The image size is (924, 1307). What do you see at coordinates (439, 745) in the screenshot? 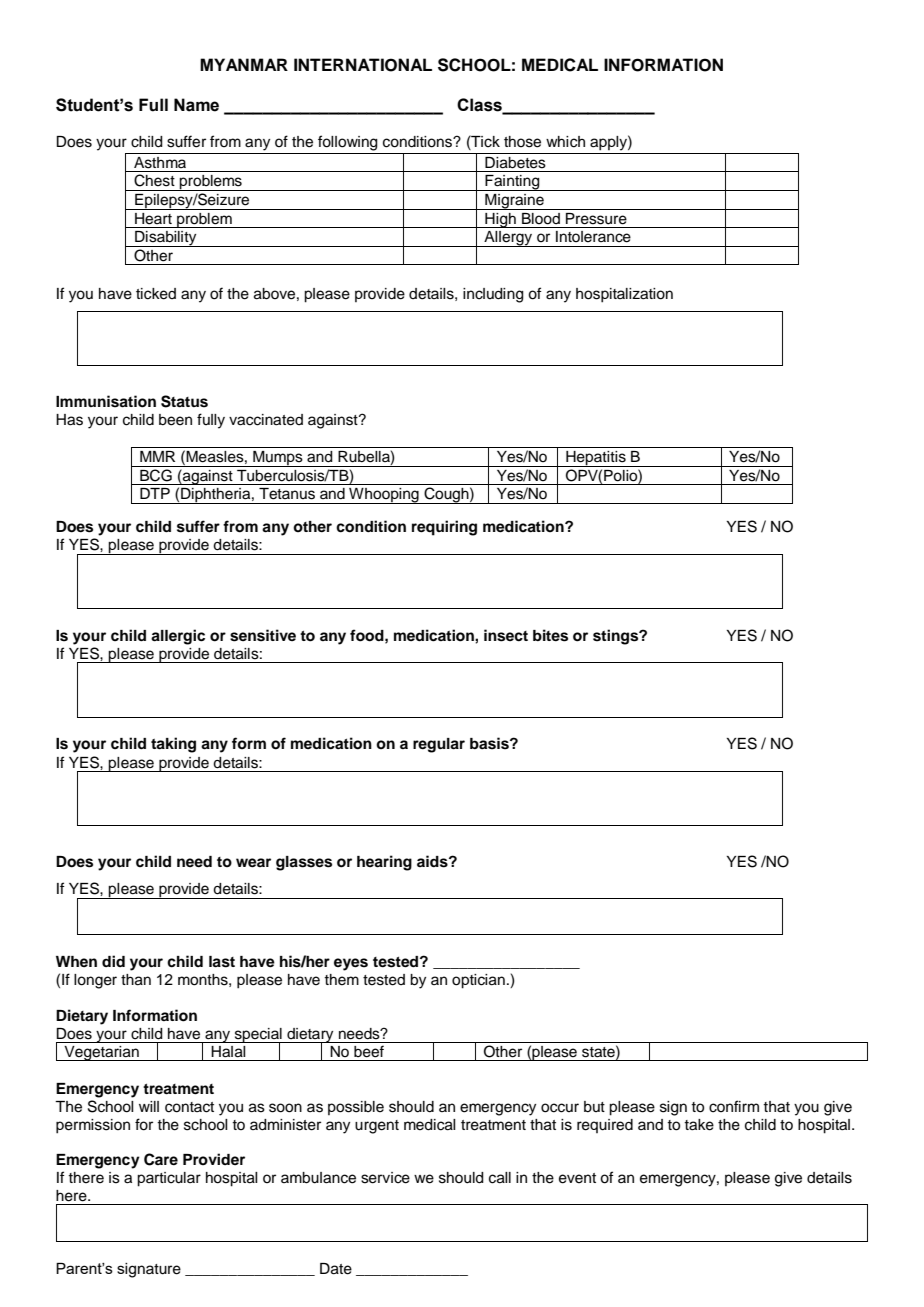
I see `regular` at bounding box center [439, 745].
